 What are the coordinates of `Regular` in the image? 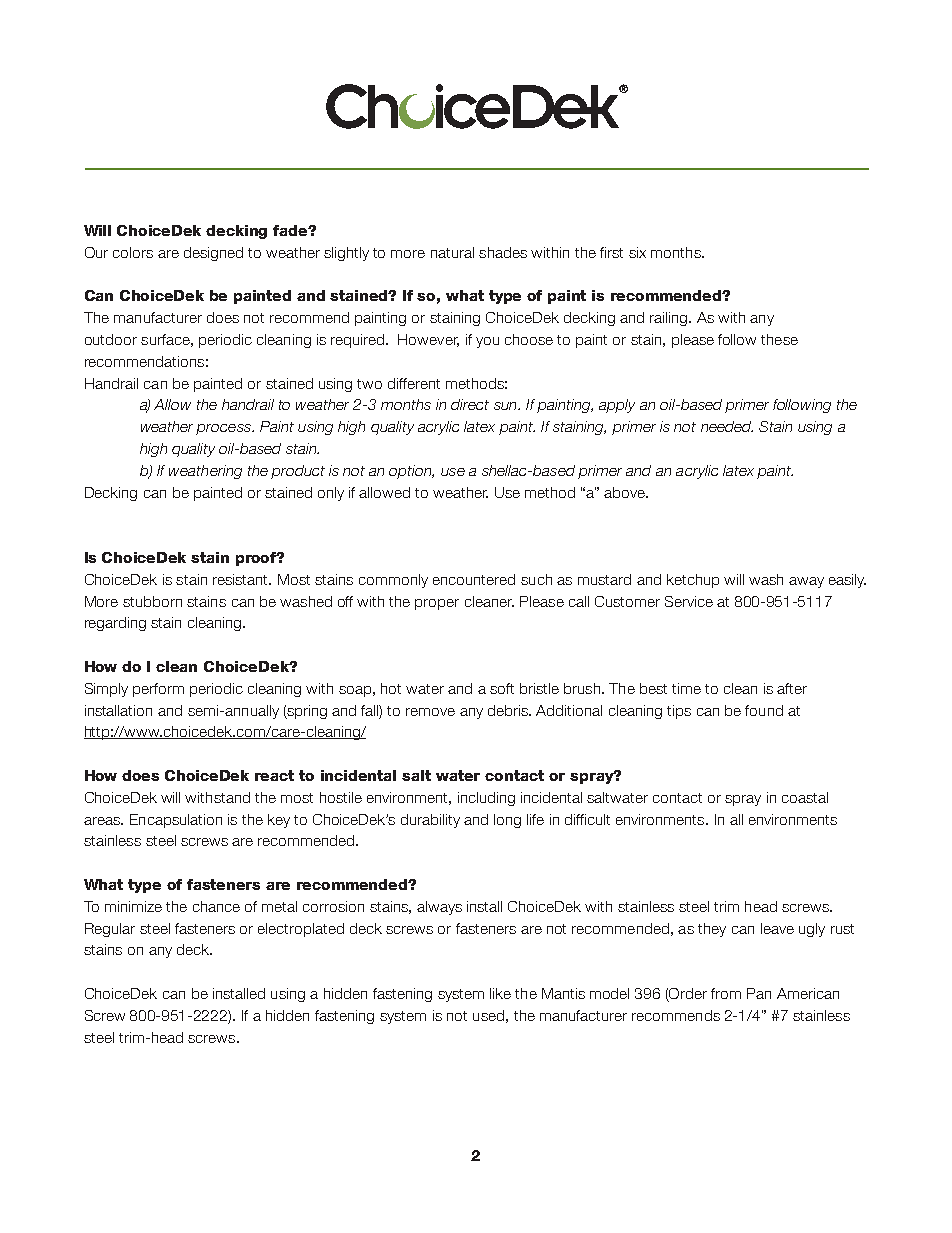 It's located at (110, 930).
